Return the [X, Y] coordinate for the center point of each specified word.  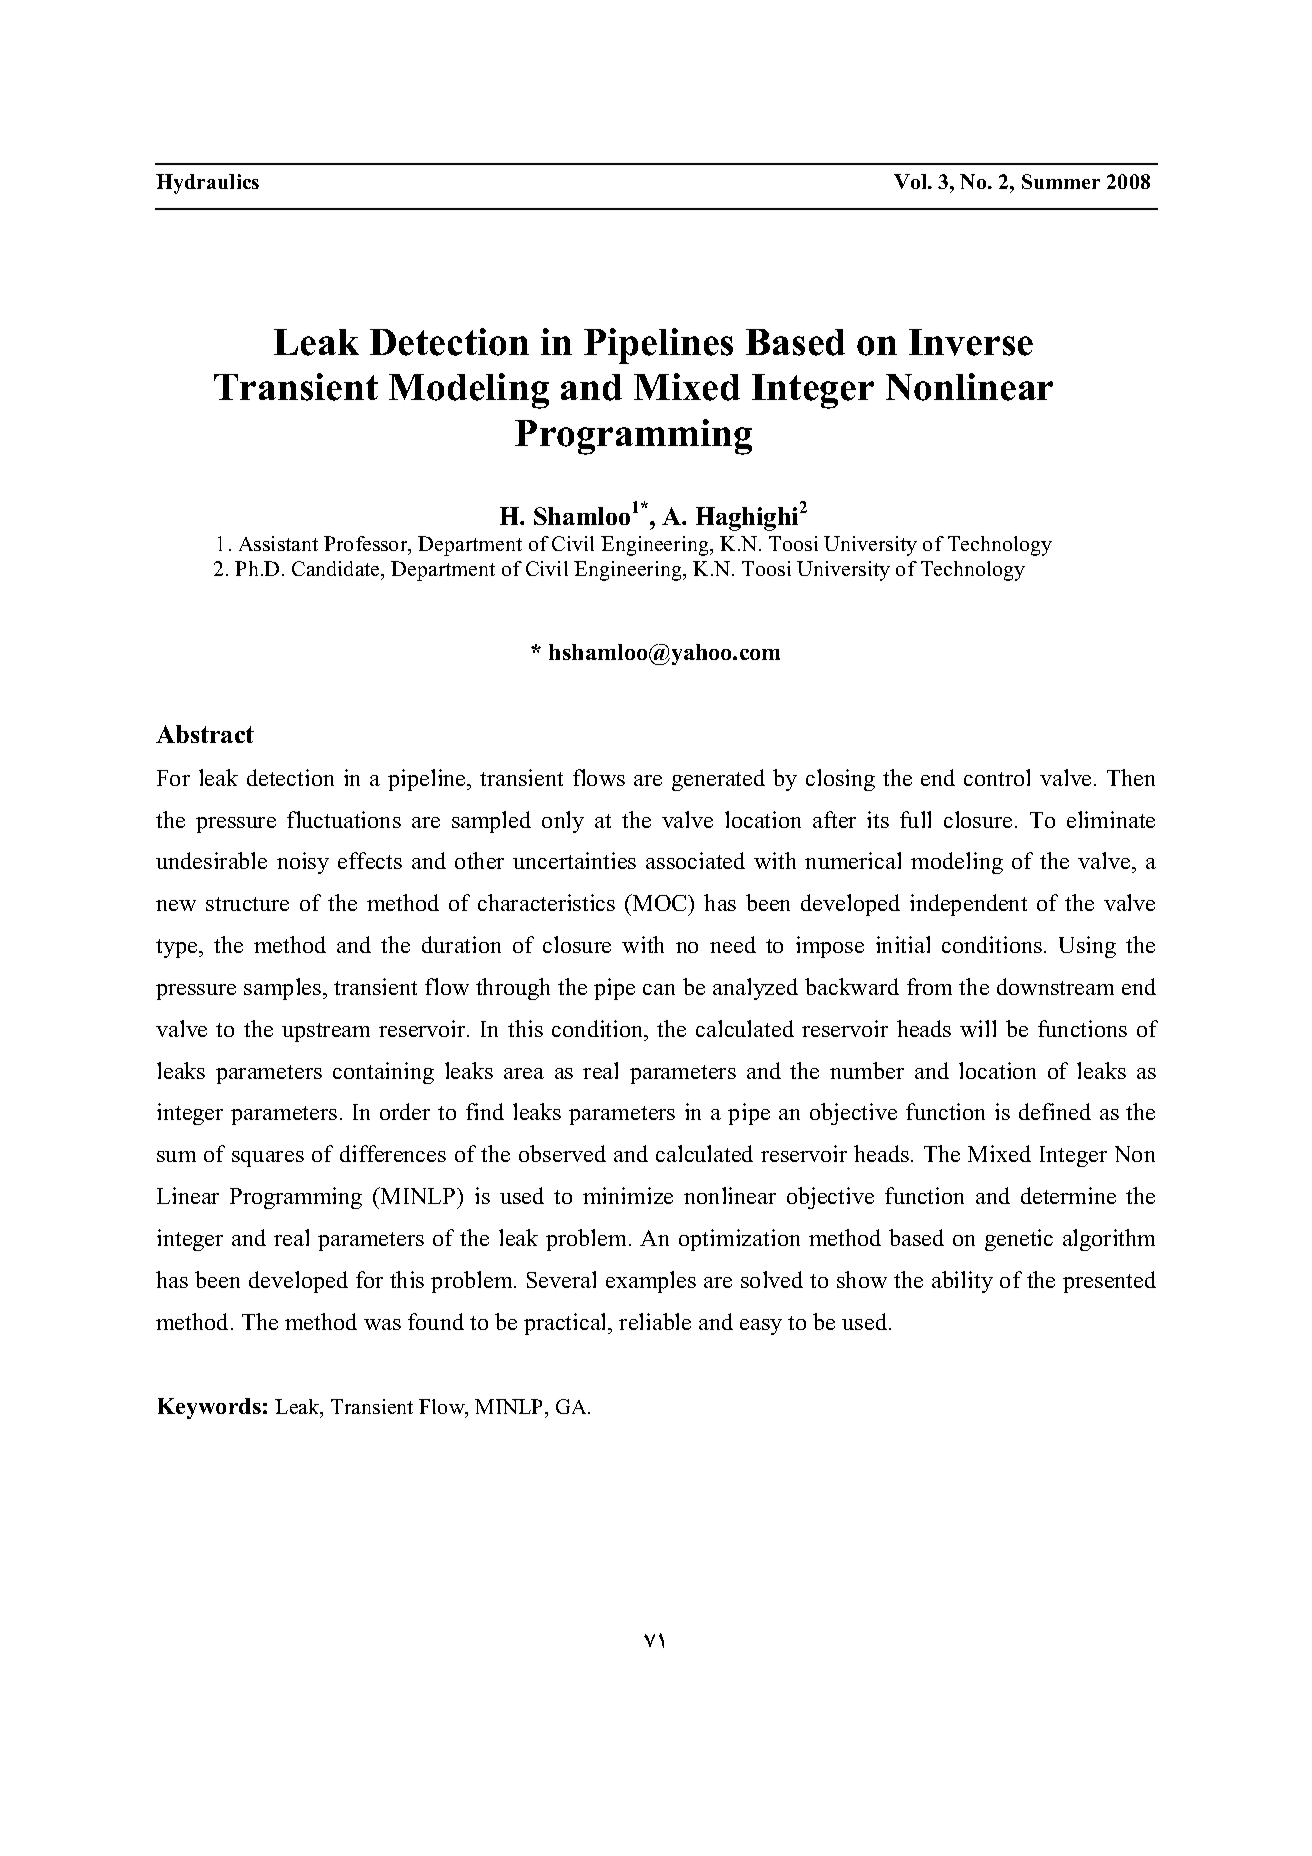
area [524, 1073]
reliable [655, 1321]
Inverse [971, 342]
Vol [912, 181]
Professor [367, 545]
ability [962, 1282]
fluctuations [344, 819]
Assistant [278, 543]
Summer [1061, 181]
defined [1055, 1111]
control [997, 777]
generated [718, 780]
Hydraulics [207, 184]
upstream [326, 1032]
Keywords [209, 1408]
